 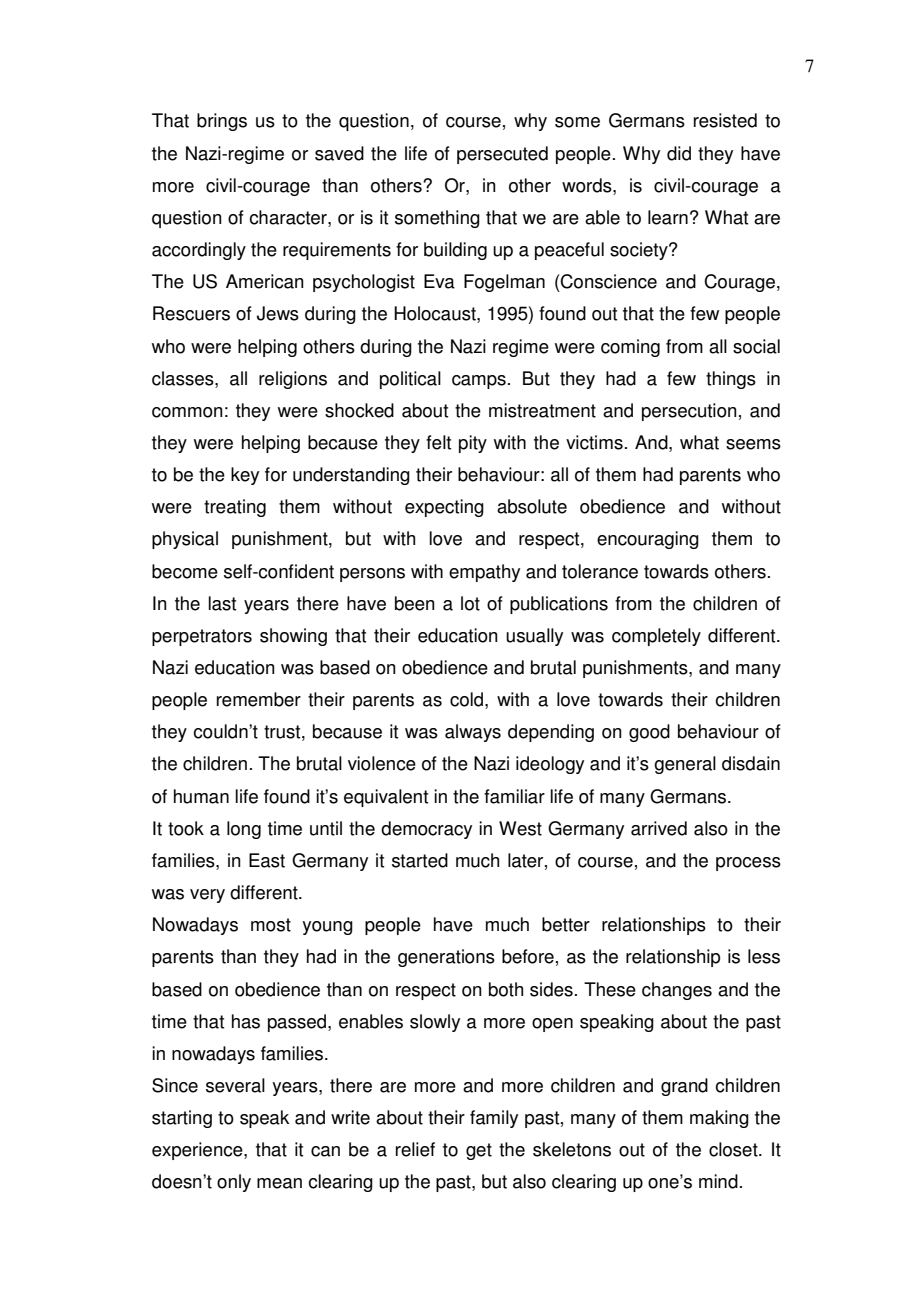 What do you see at coordinates (502, 155) in the page?
I see `persecuted` at bounding box center [502, 155].
